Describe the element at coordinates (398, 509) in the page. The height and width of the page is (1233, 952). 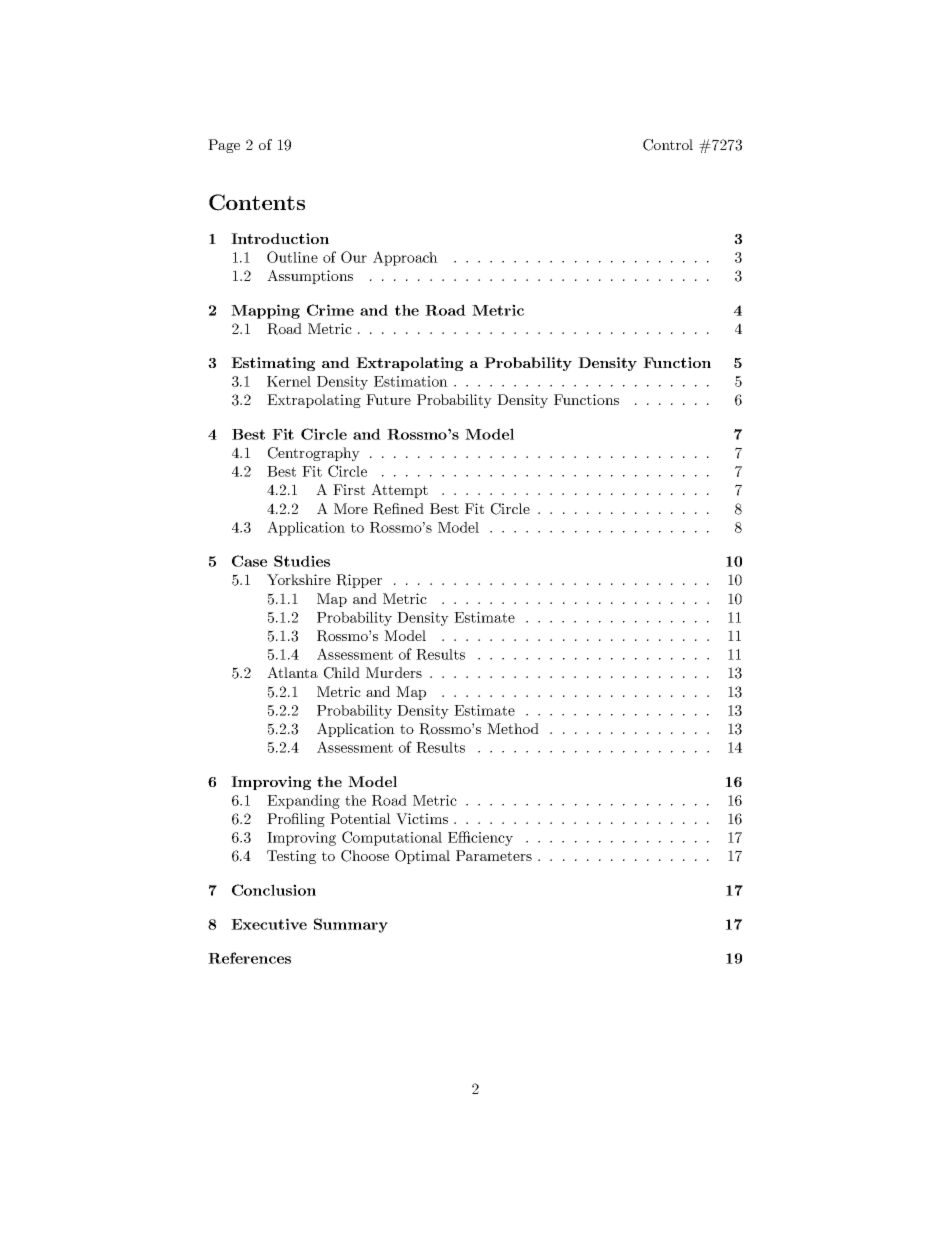
I see `Refined` at that location.
